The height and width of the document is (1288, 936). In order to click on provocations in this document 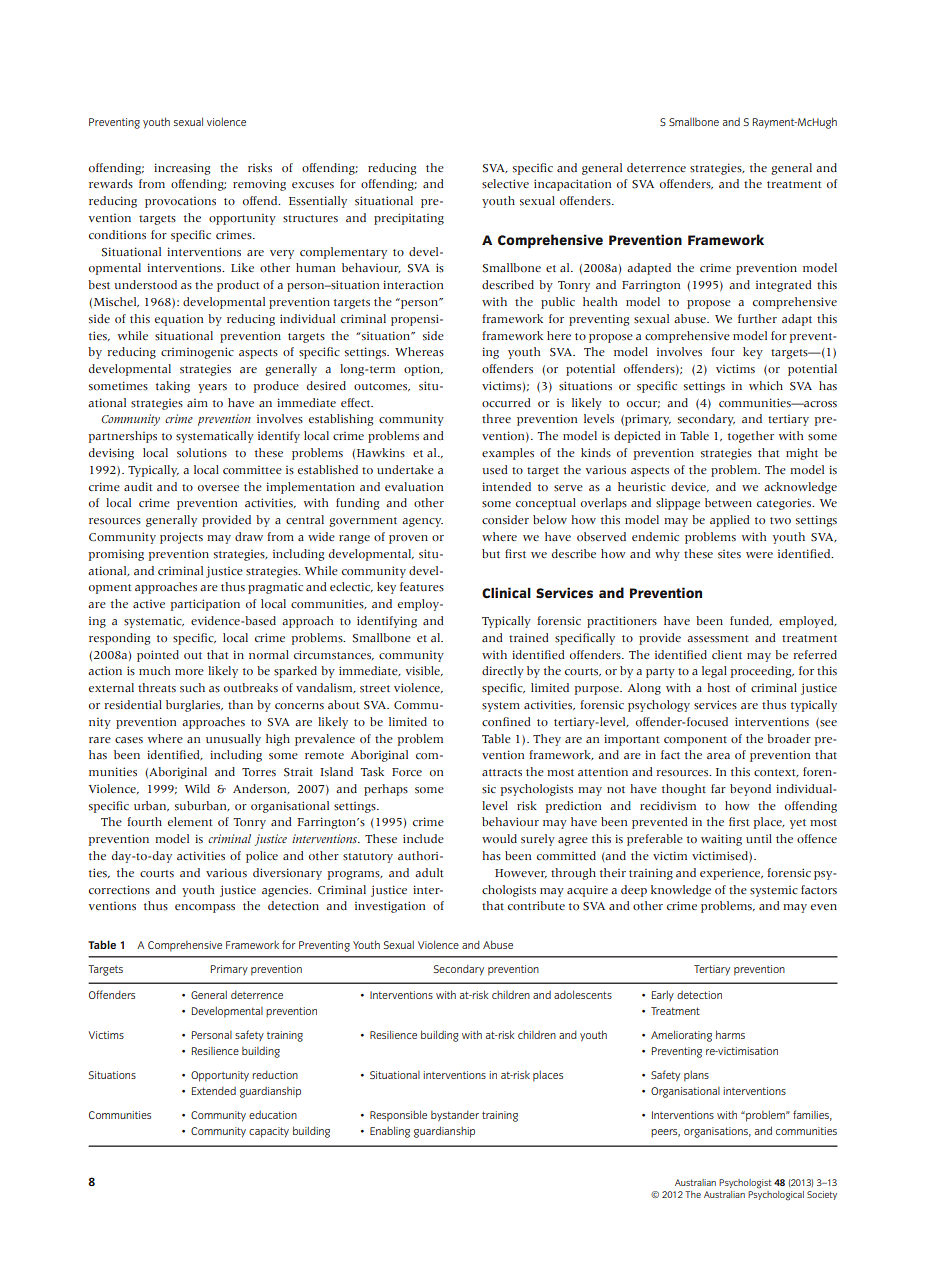, I will do `click(180, 202)`.
